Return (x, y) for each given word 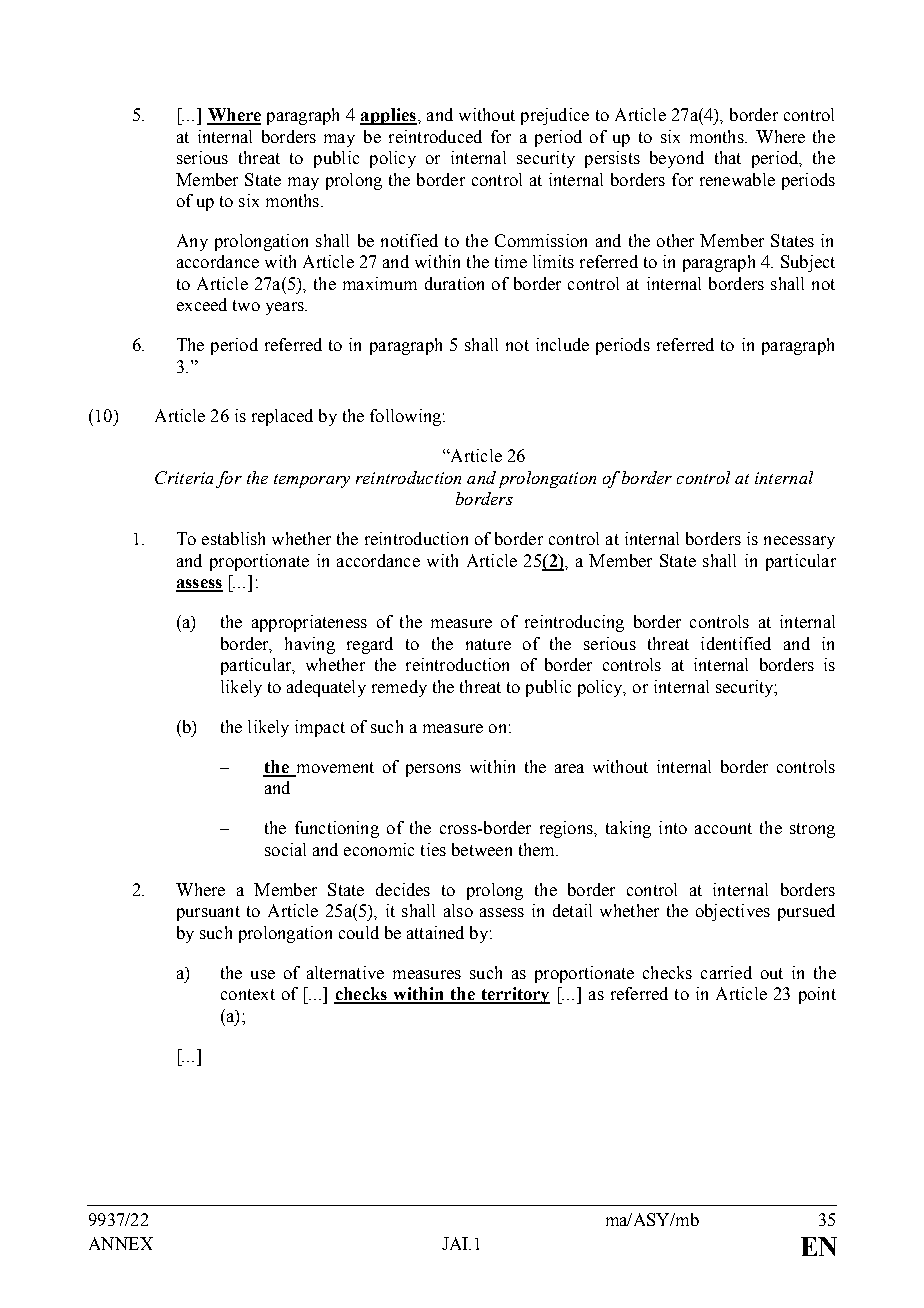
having (310, 645)
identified (736, 643)
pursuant (208, 913)
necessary (799, 542)
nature (488, 644)
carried (726, 972)
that (728, 157)
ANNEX (121, 1243)
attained (435, 932)
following (407, 417)
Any (192, 242)
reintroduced (435, 136)
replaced (282, 417)
